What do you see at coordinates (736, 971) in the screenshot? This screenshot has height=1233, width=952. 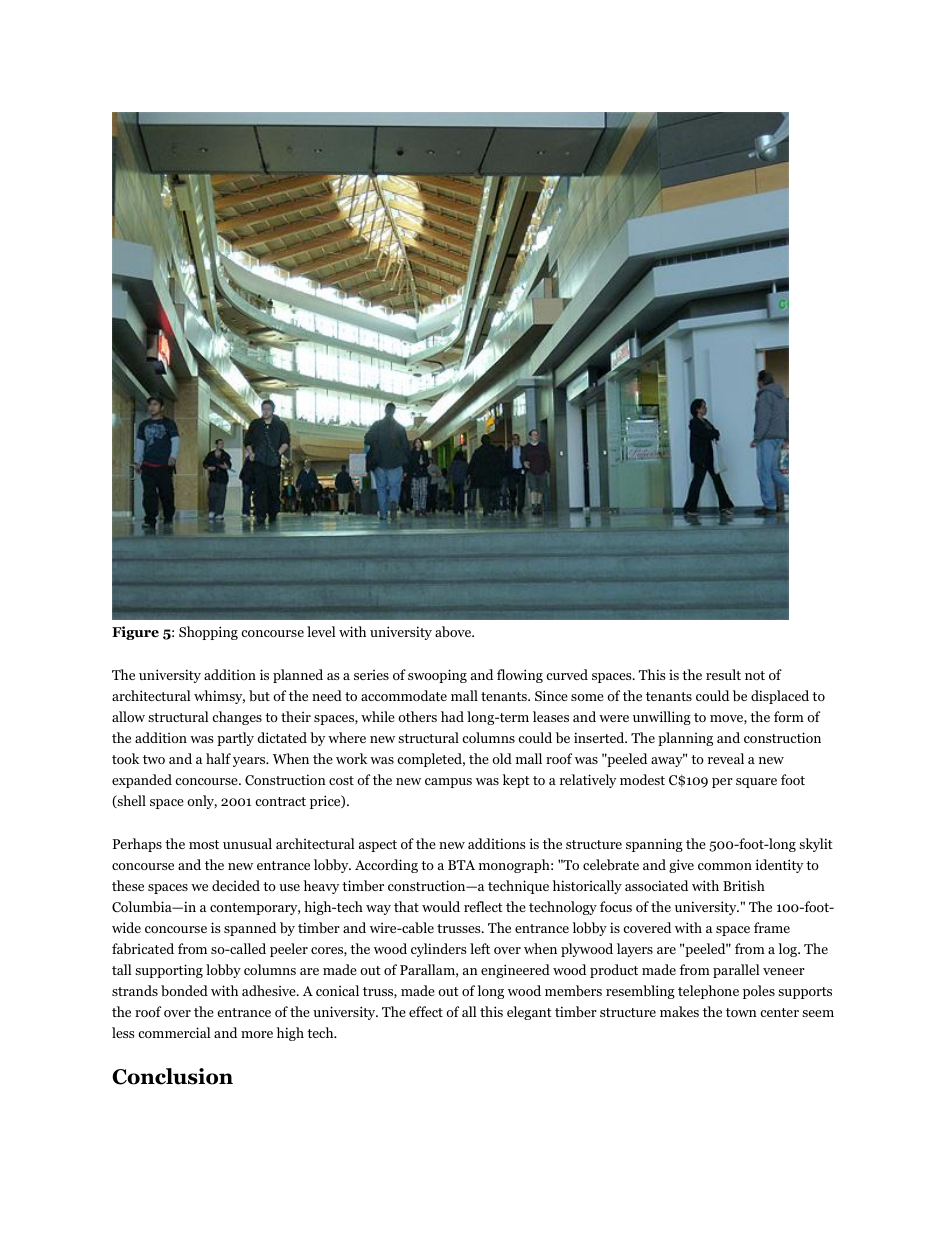 I see `parallel` at bounding box center [736, 971].
